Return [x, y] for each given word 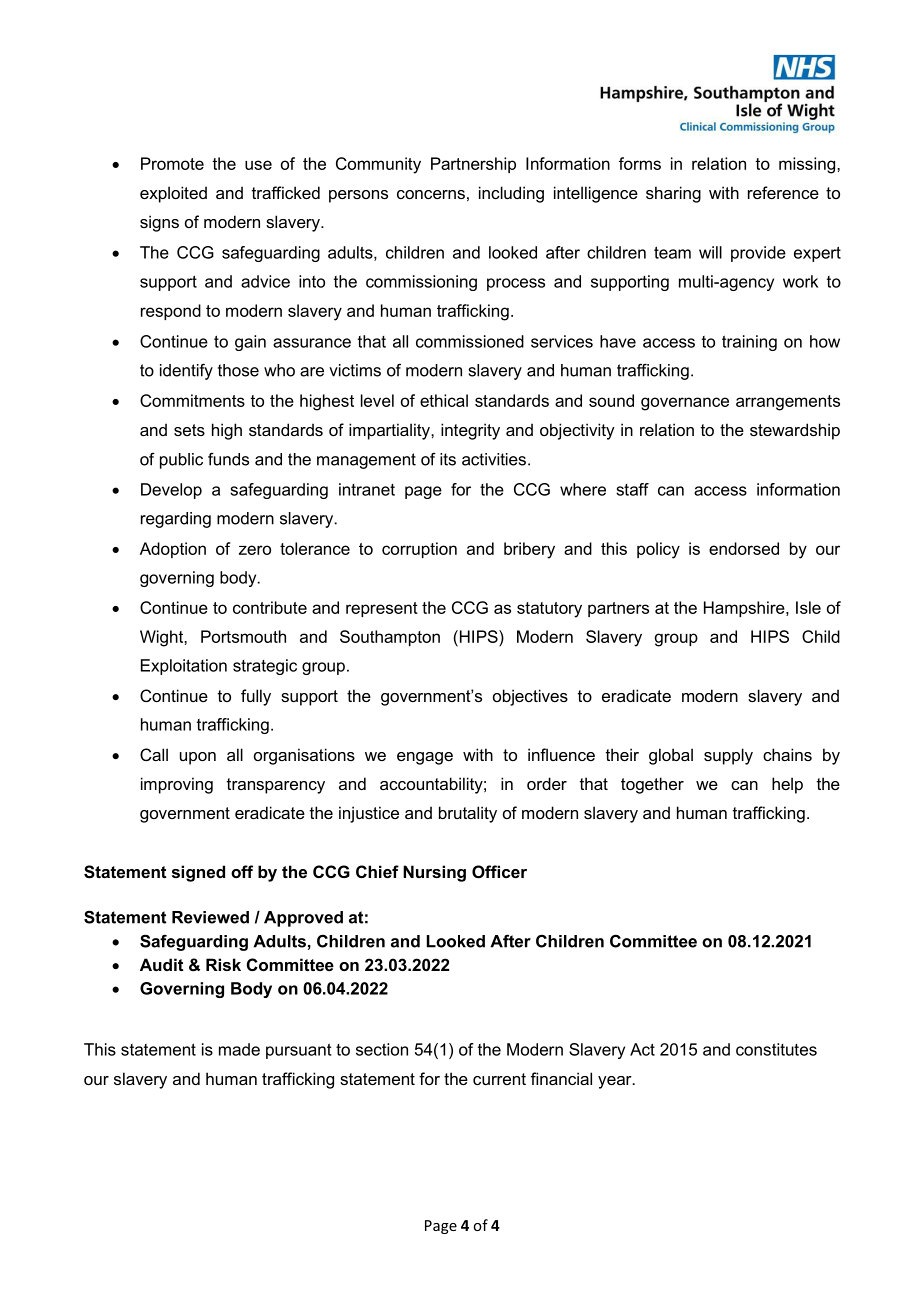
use [258, 165]
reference [783, 192]
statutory [549, 610]
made [239, 1049]
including [511, 194]
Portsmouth [243, 636]
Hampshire [745, 609]
